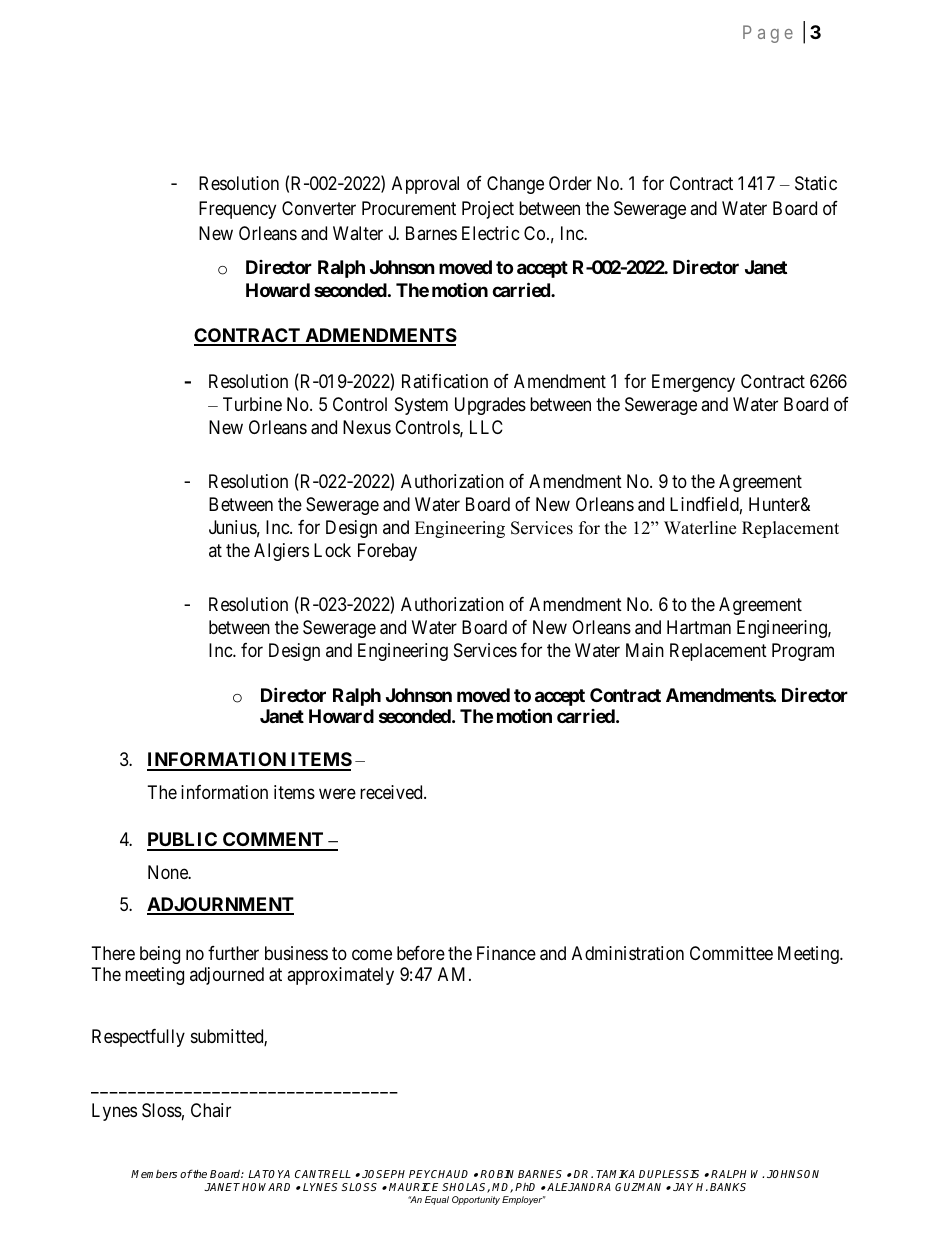  What do you see at coordinates (237, 210) in the screenshot?
I see `Frequency` at bounding box center [237, 210].
